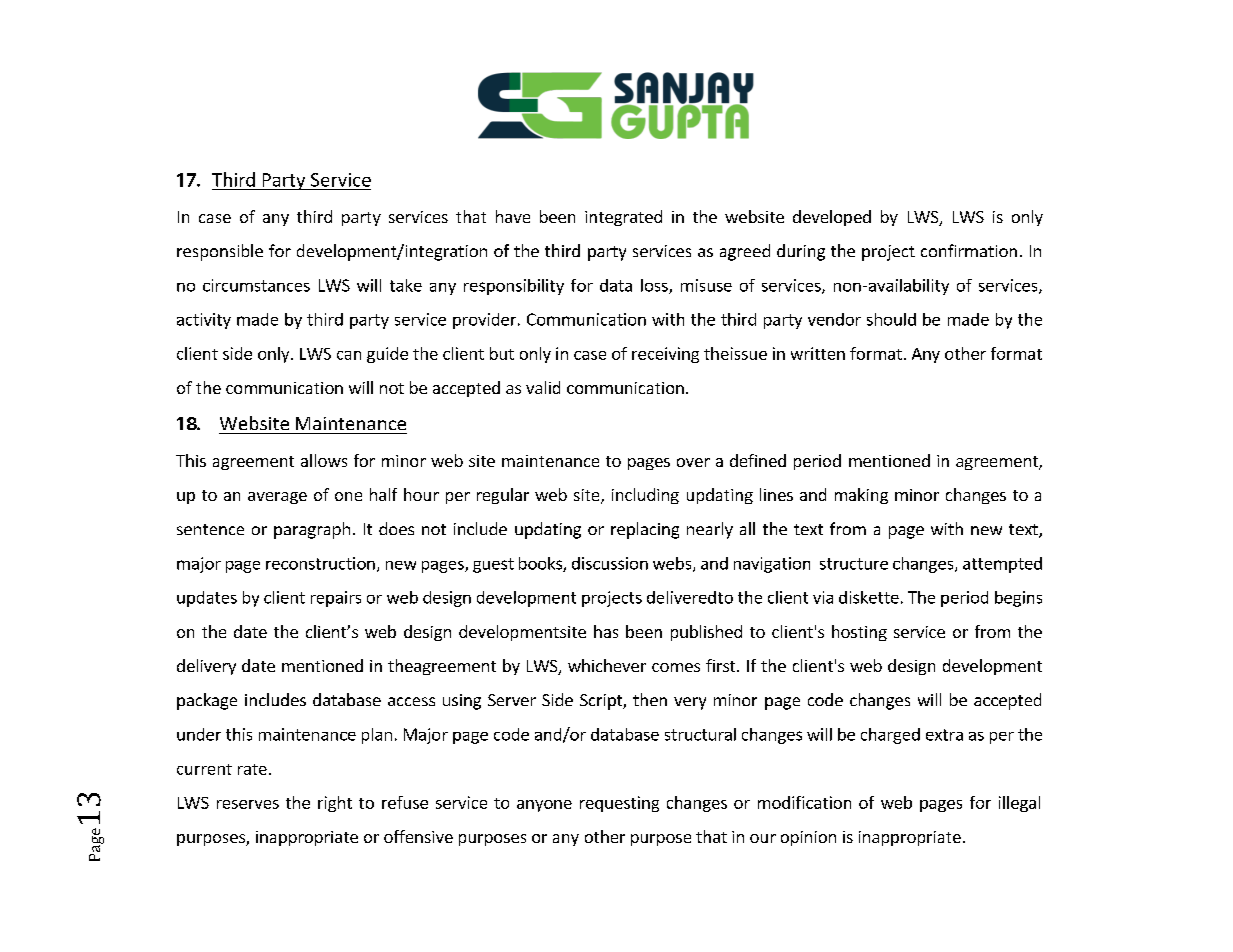  Describe the element at coordinates (607, 665) in the screenshot. I see `whichever` at that location.
